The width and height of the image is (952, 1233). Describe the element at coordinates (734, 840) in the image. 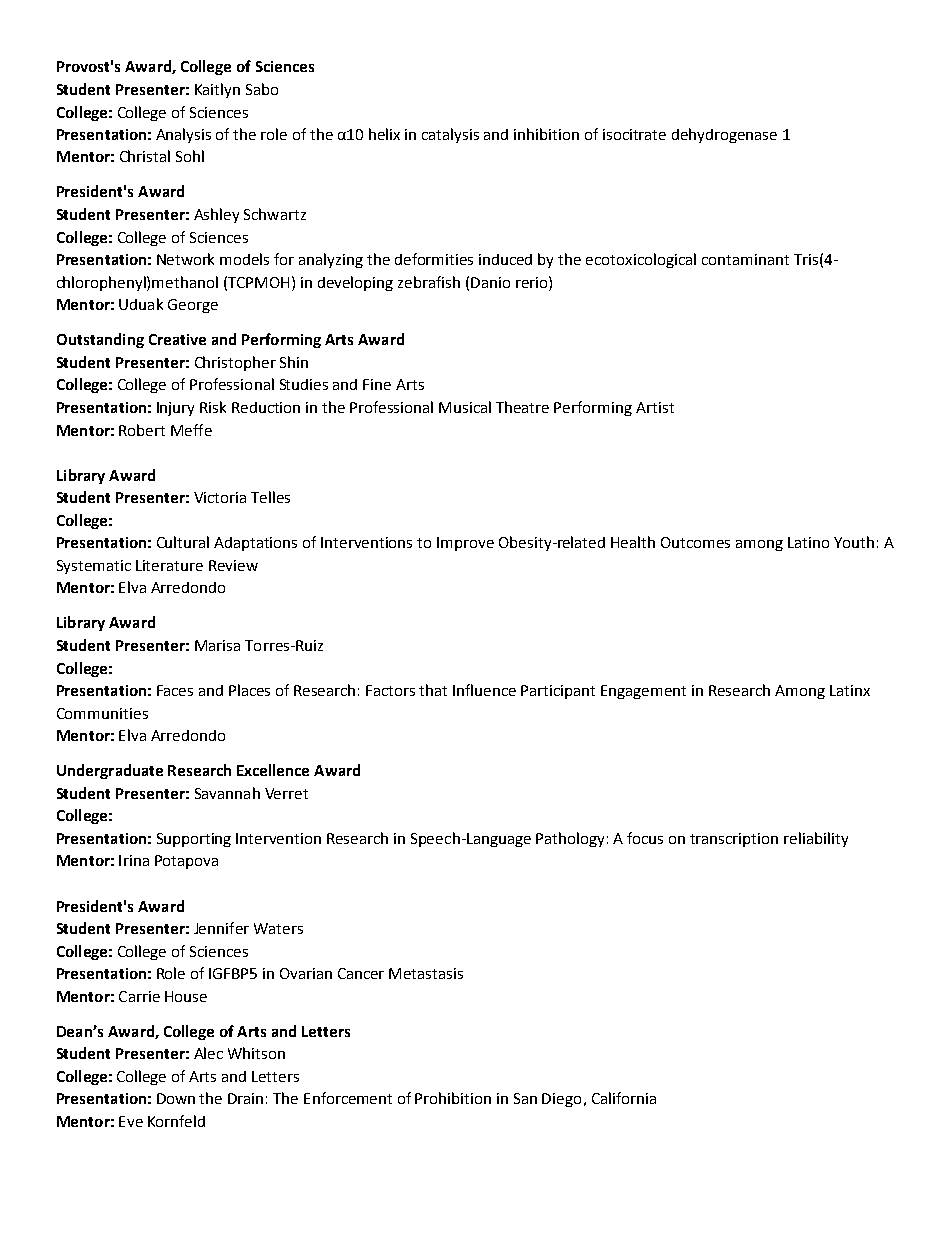

I see `transcription` at that location.
